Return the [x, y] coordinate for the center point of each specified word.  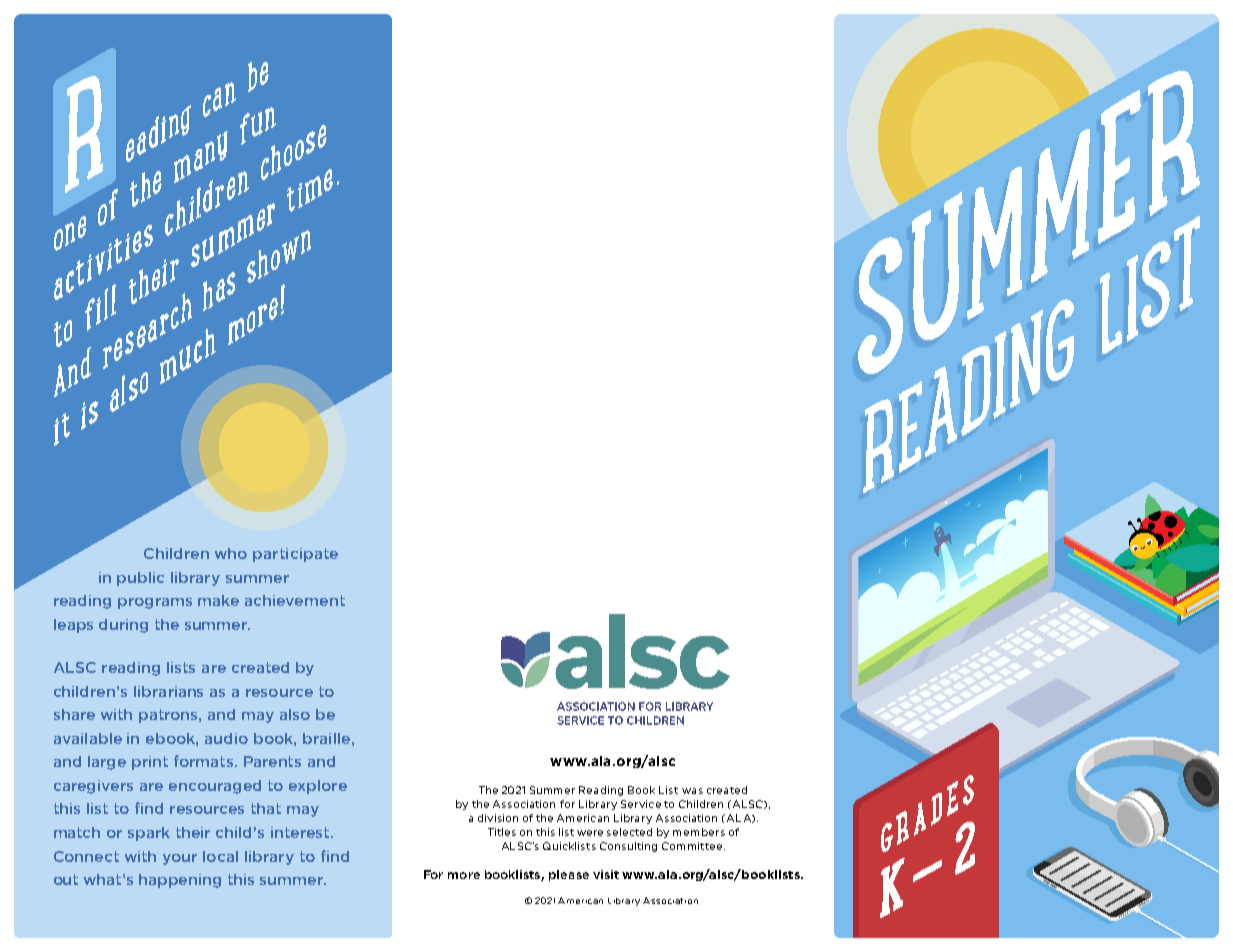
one [70, 233]
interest [301, 832]
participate [295, 555]
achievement [295, 600]
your [180, 859]
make [218, 600]
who [231, 553]
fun [258, 127]
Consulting [628, 847]
